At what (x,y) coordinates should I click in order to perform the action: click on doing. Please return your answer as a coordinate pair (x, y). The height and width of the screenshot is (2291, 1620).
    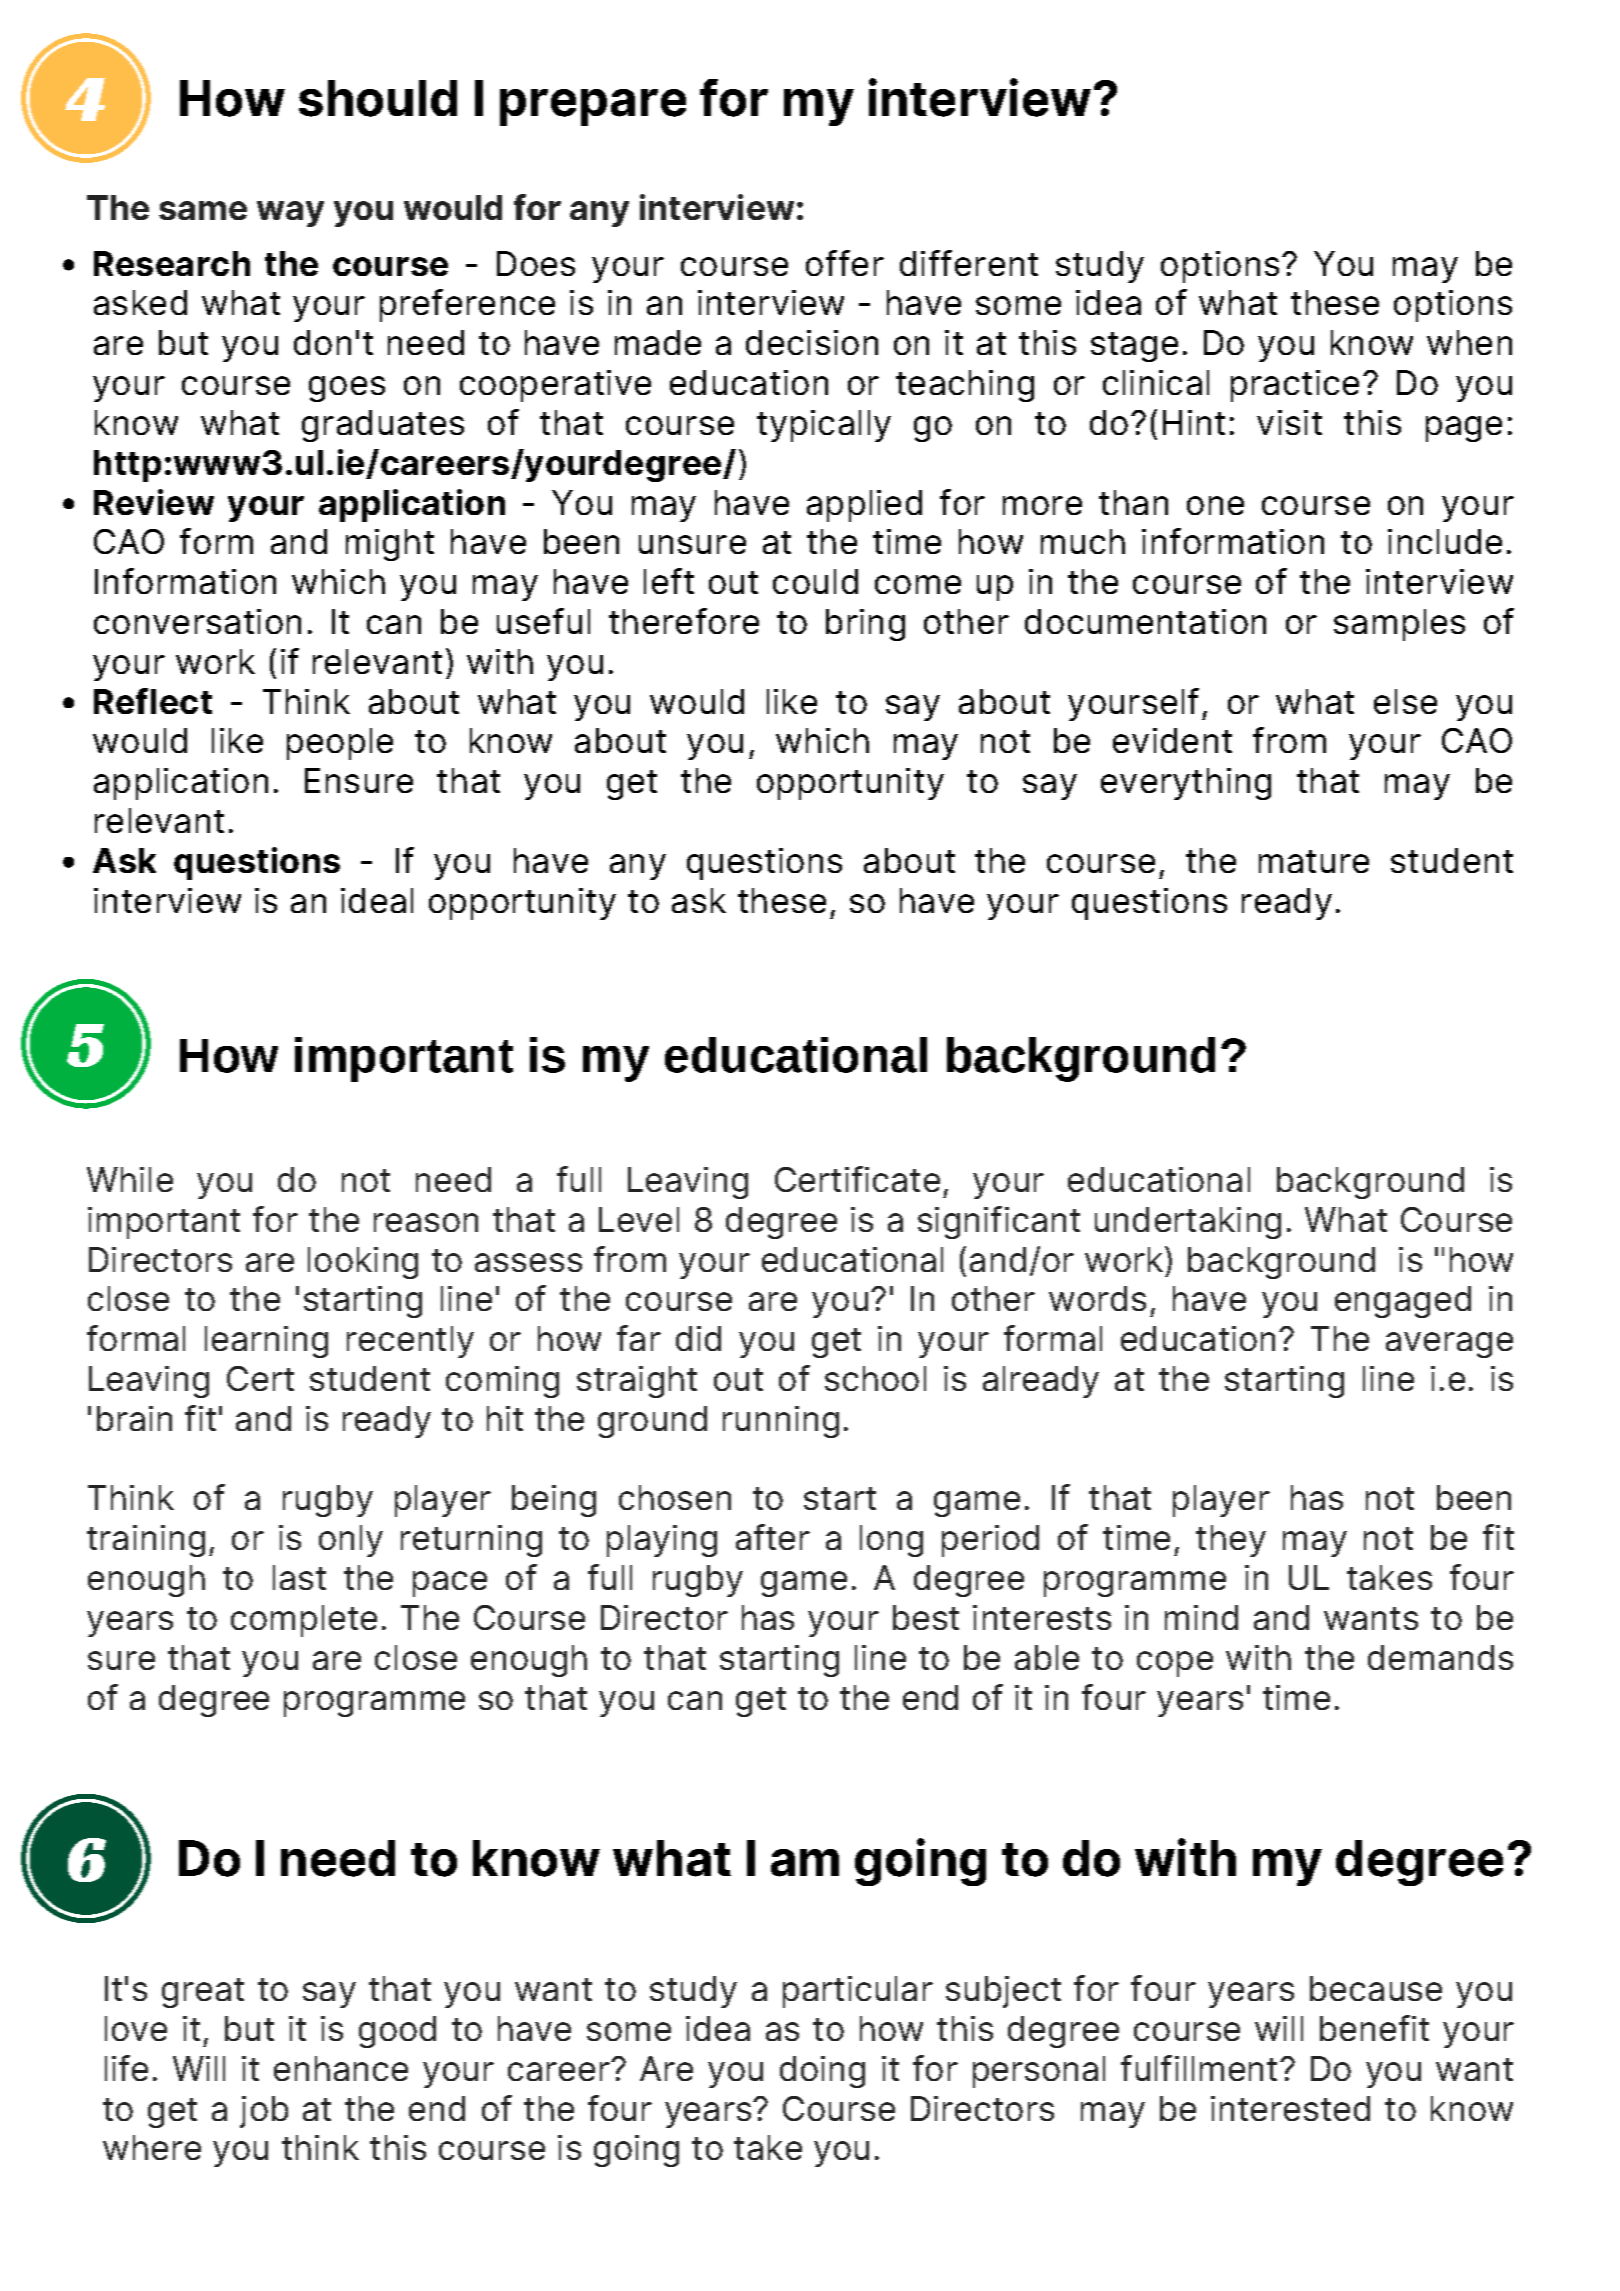
    Looking at the image, I should click on (822, 2072).
